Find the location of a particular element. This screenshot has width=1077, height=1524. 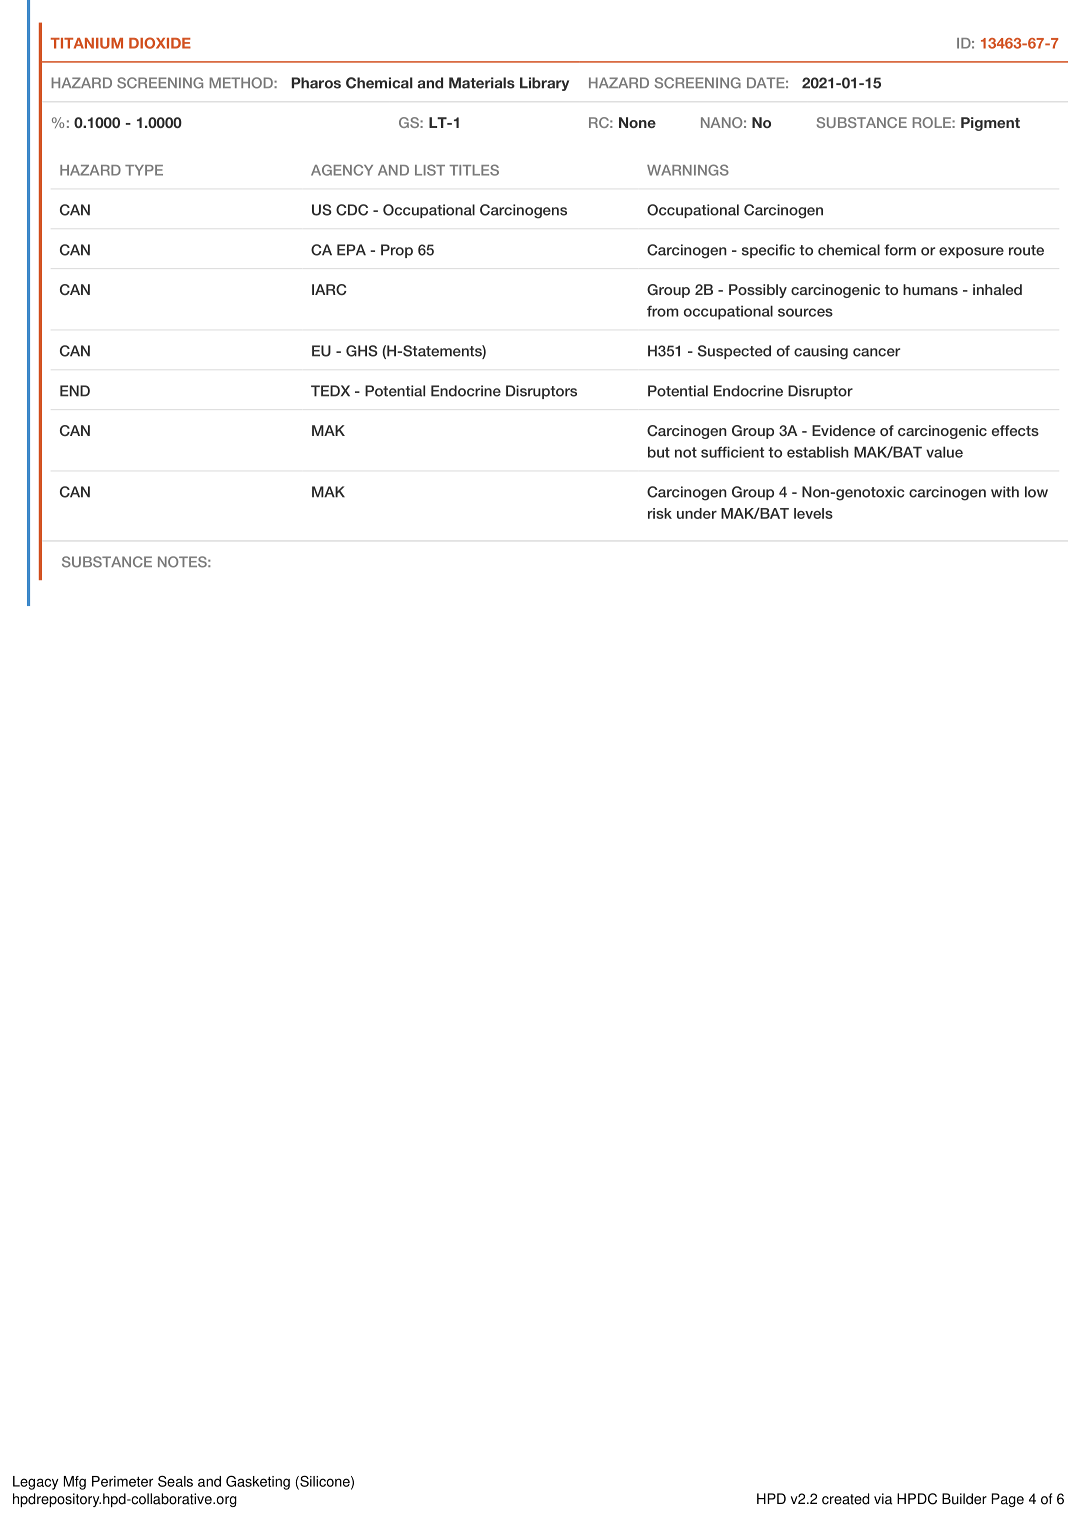

Library is located at coordinates (544, 84).
